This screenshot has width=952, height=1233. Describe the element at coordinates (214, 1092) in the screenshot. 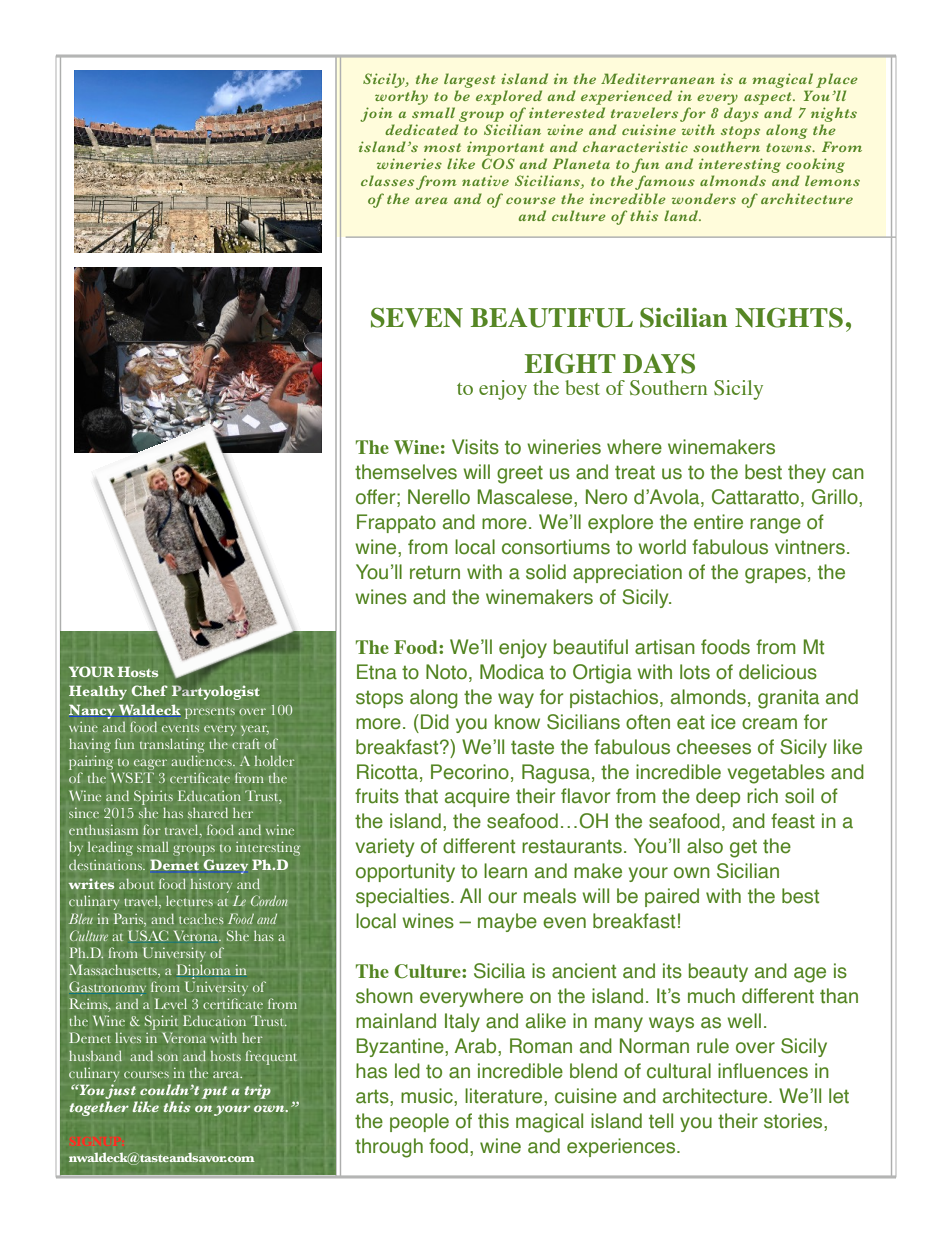

I see `put` at that location.
